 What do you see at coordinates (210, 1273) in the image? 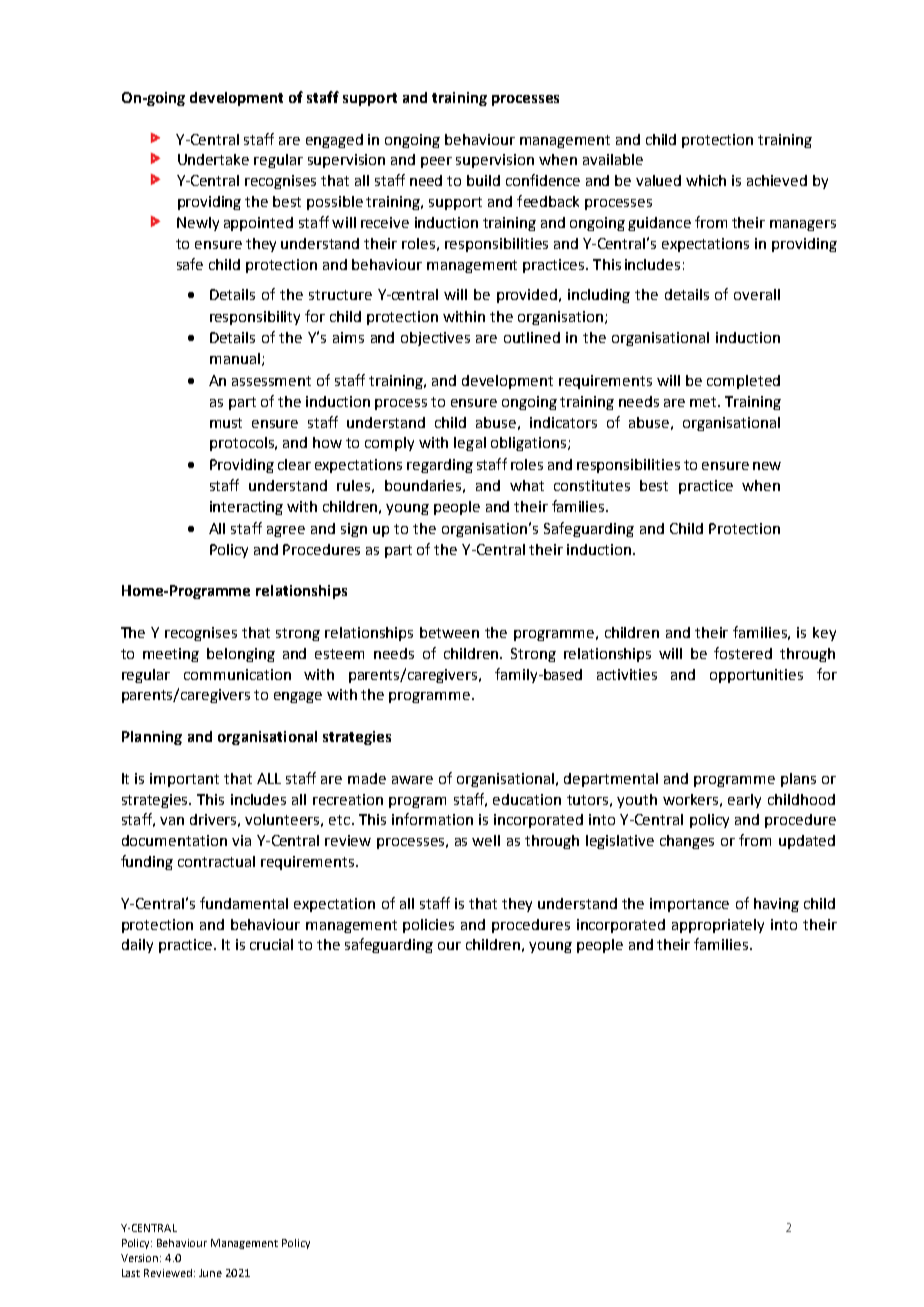
I see `June` at bounding box center [210, 1273].
